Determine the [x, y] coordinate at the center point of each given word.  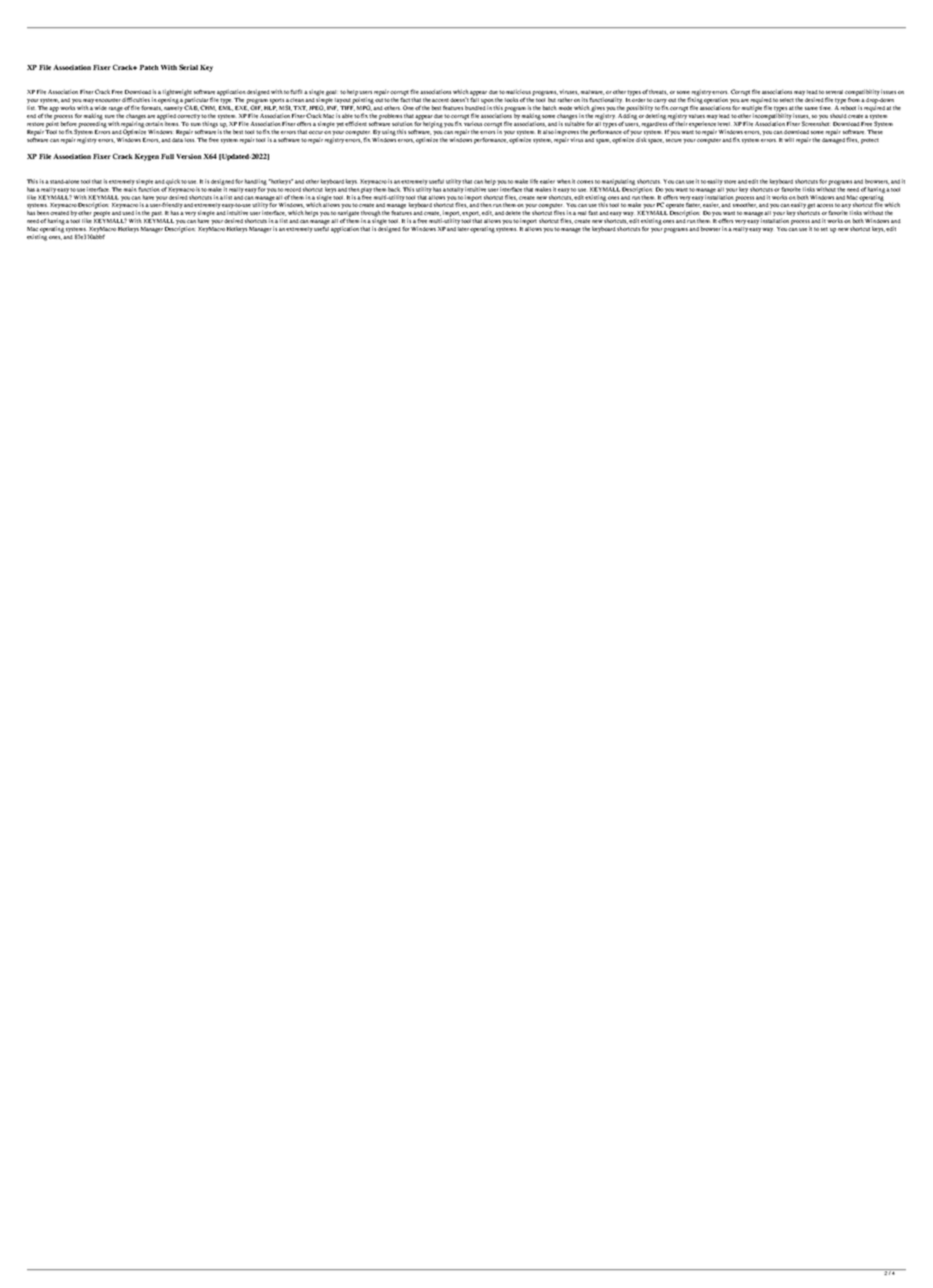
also [548, 132]
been [43, 213]
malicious [518, 91]
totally [455, 190]
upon [487, 102]
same [811, 108]
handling [256, 182]
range [116, 110]
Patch [149, 67]
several [834, 92]
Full [167, 156]
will [789, 139]
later [464, 227]
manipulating [618, 182]
